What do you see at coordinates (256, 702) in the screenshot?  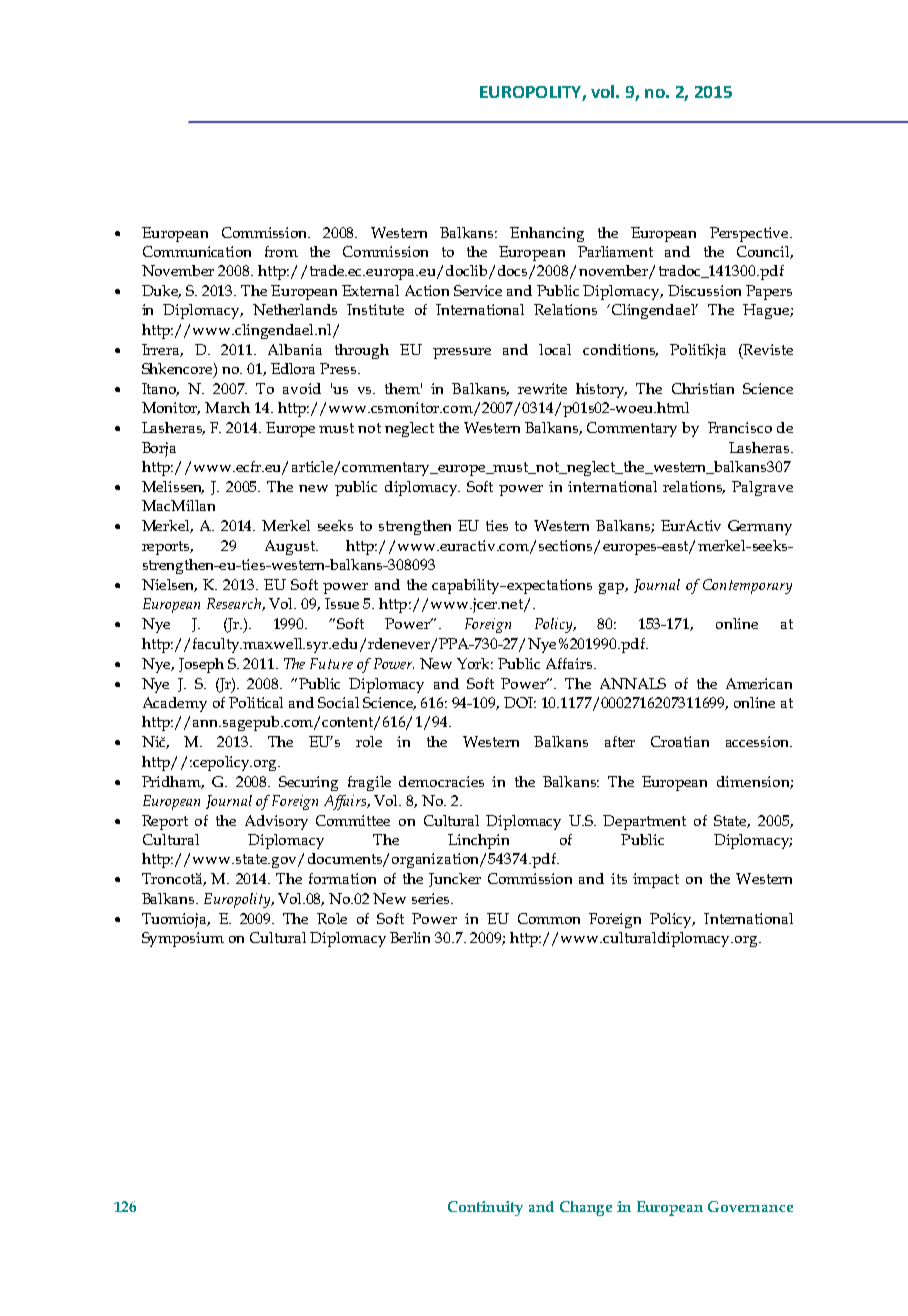 I see `Political` at bounding box center [256, 702].
